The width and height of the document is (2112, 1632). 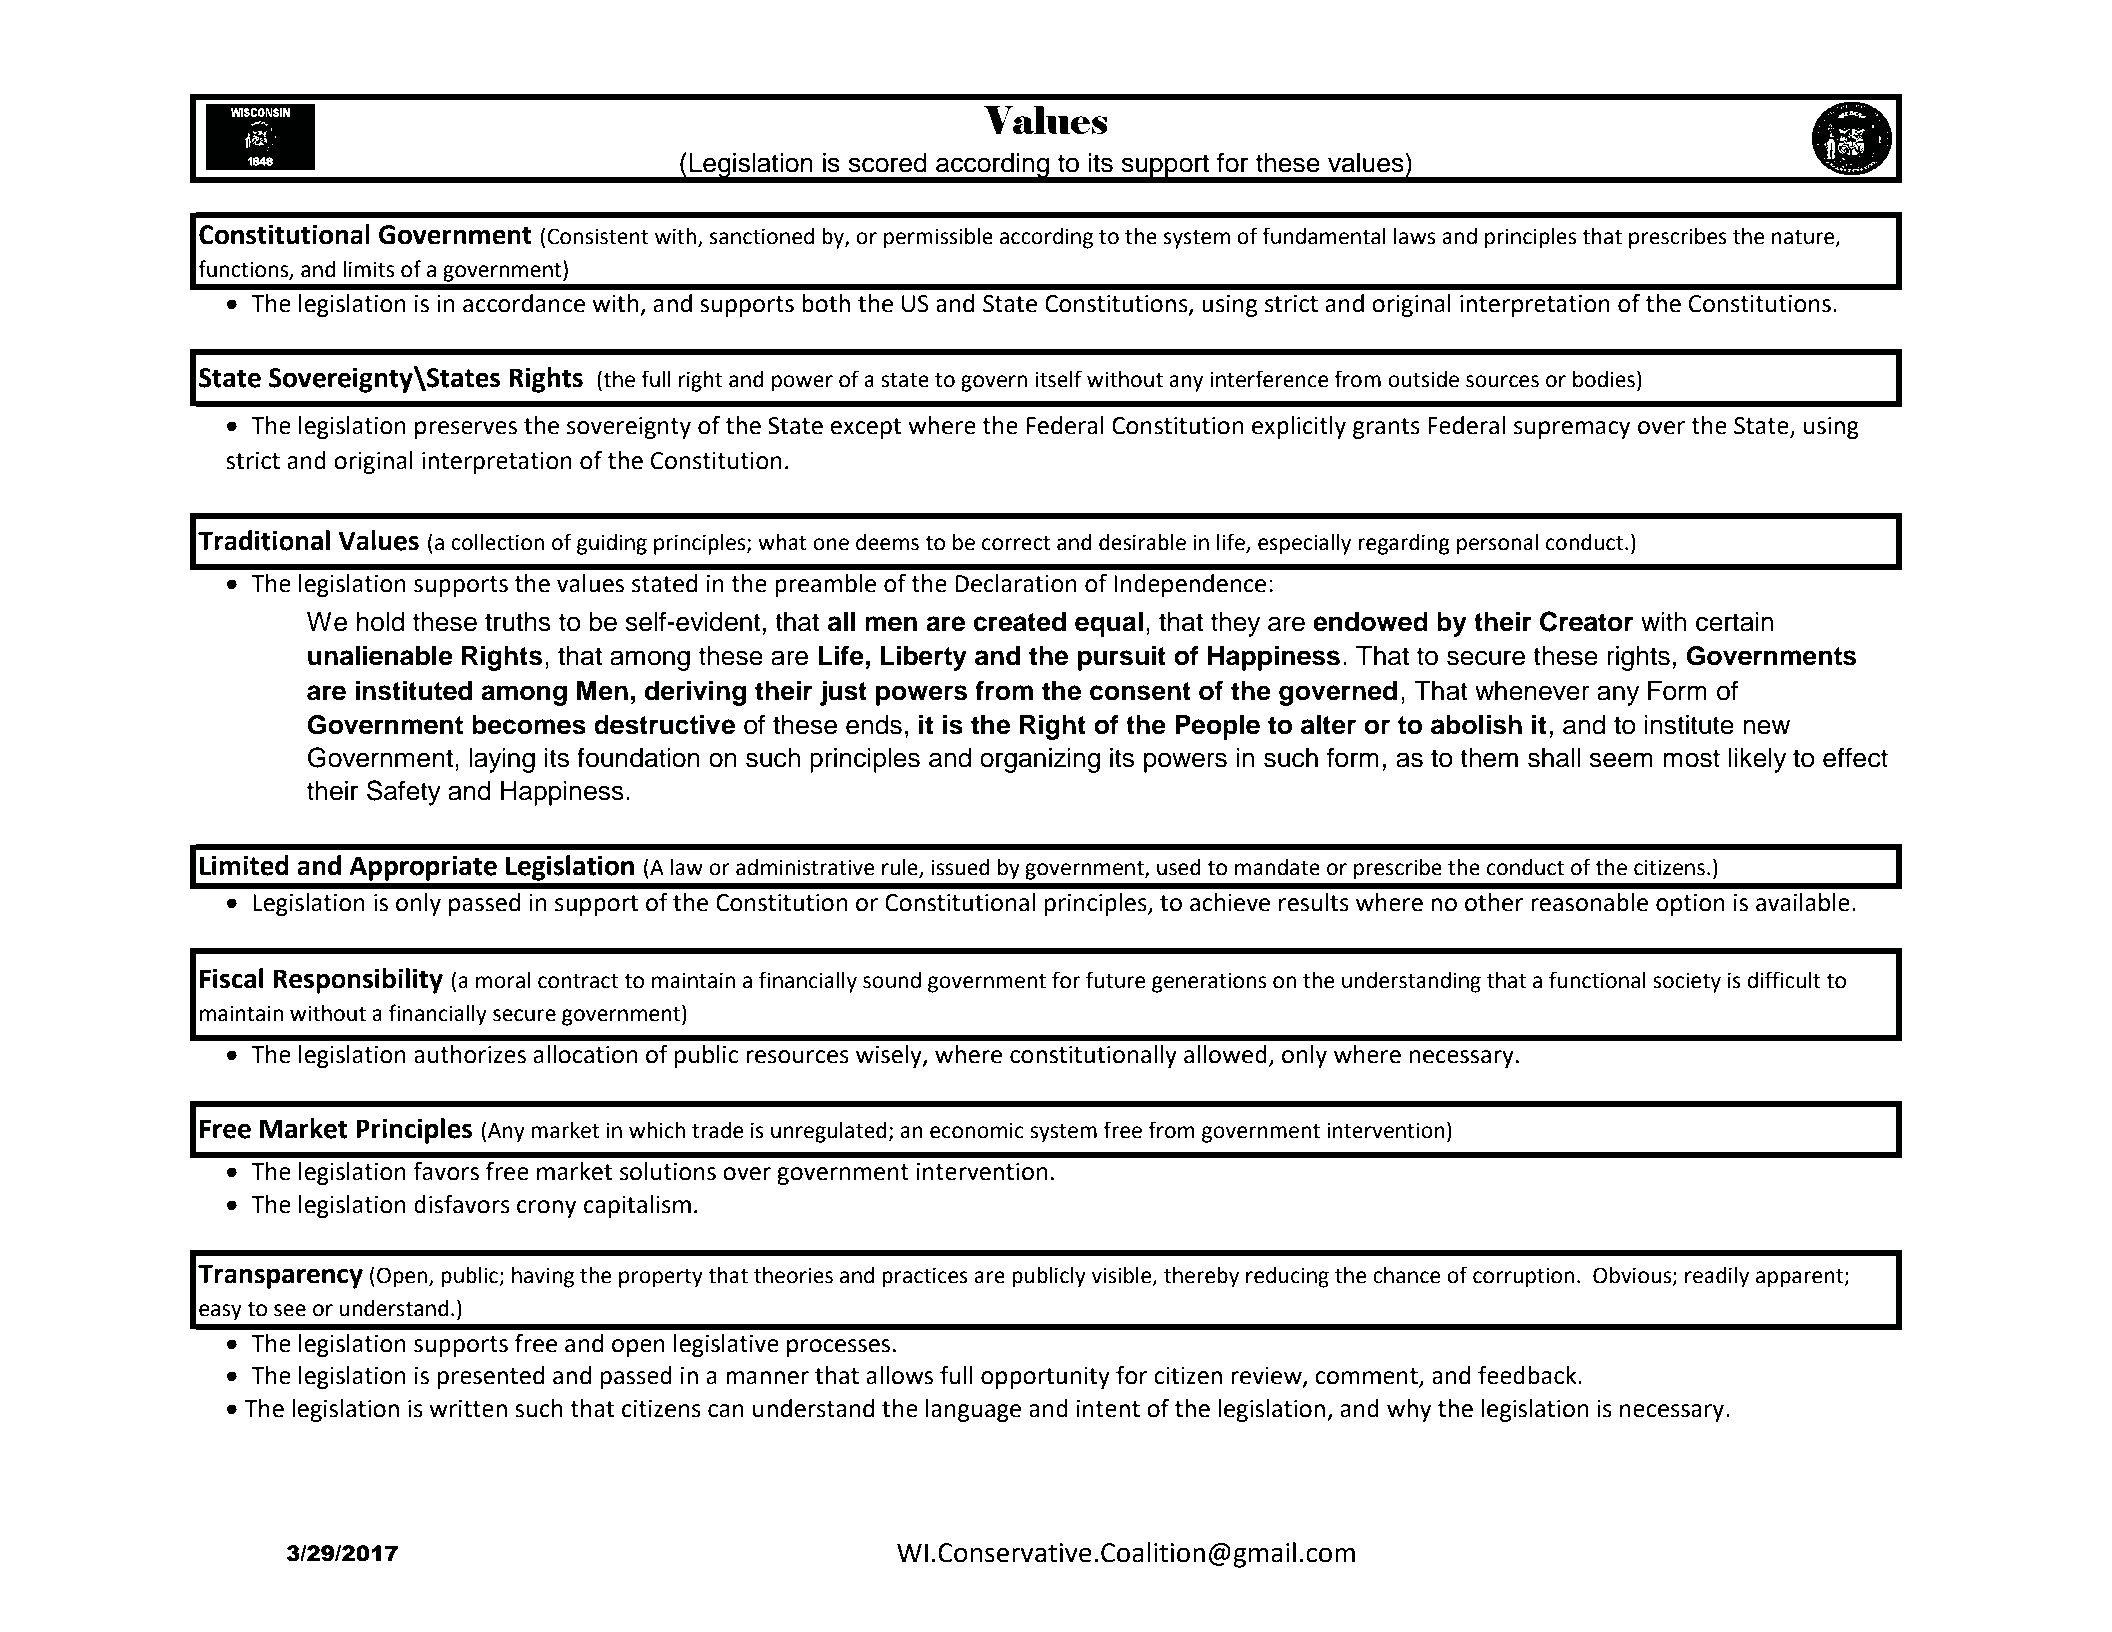 What do you see at coordinates (404, 793) in the document?
I see `Safety` at bounding box center [404, 793].
